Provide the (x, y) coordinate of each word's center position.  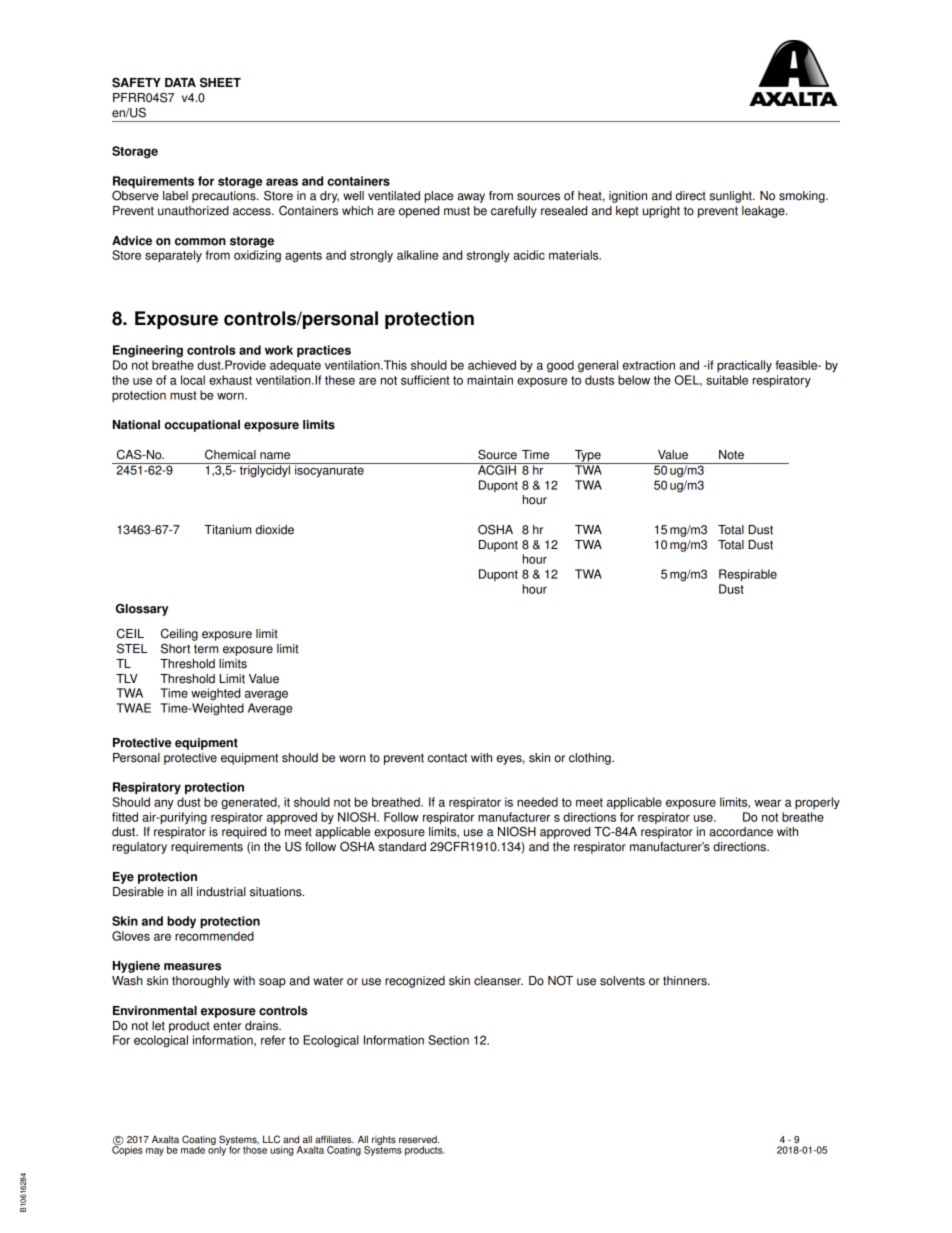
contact (447, 758)
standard (402, 847)
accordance (741, 832)
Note (731, 455)
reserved (419, 1140)
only (218, 1150)
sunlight (731, 197)
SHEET (220, 82)
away (471, 198)
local (193, 380)
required (244, 833)
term (206, 649)
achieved (492, 365)
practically (744, 366)
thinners (686, 981)
